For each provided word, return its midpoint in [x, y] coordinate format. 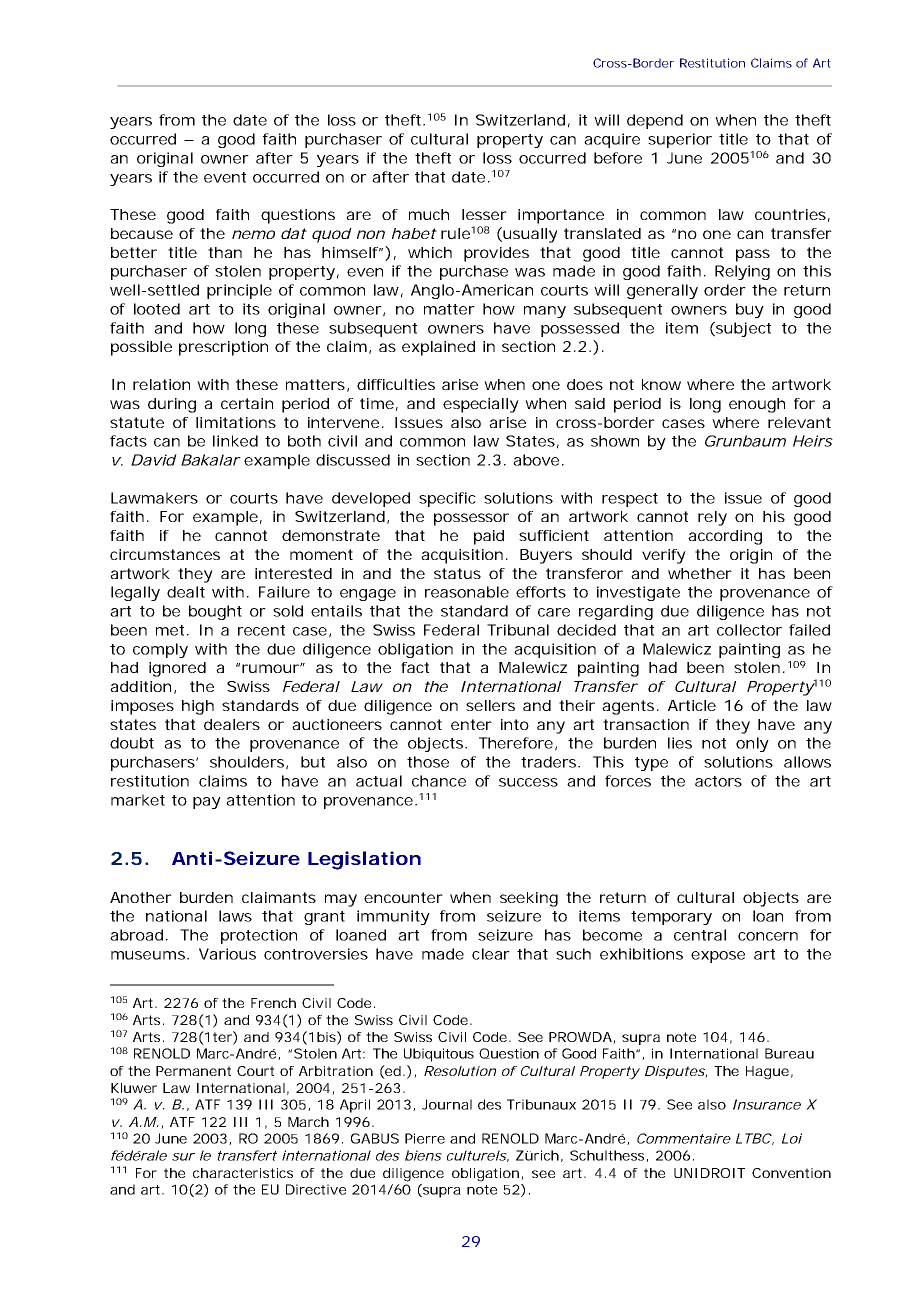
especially [481, 405]
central [700, 935]
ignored [177, 669]
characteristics [243, 1173]
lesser [484, 214]
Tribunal [518, 630]
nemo [253, 234]
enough [757, 405]
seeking [529, 899]
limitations [236, 422]
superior [680, 140]
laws [235, 916]
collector [749, 630]
